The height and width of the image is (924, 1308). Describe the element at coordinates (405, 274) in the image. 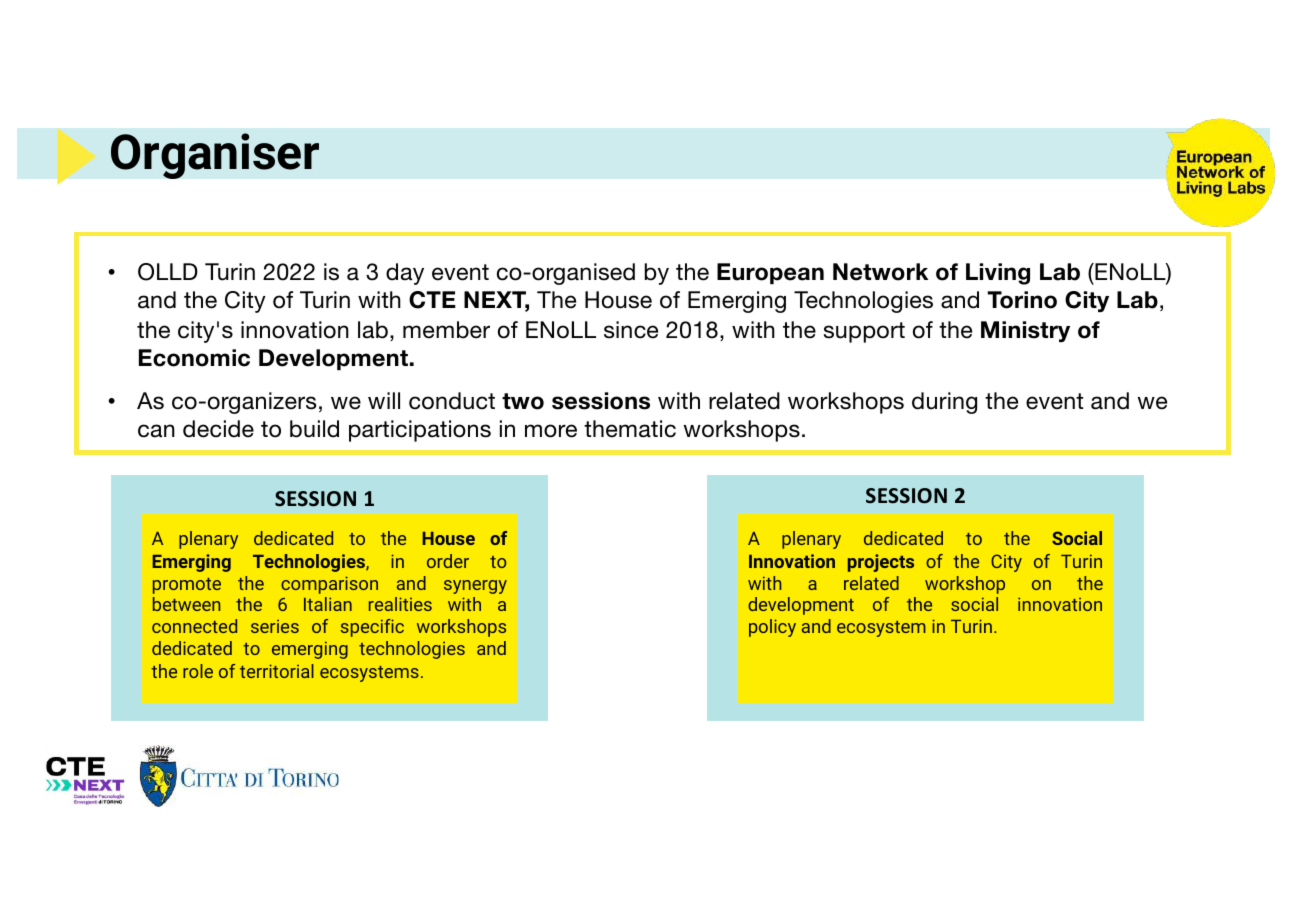

I see `day` at that location.
